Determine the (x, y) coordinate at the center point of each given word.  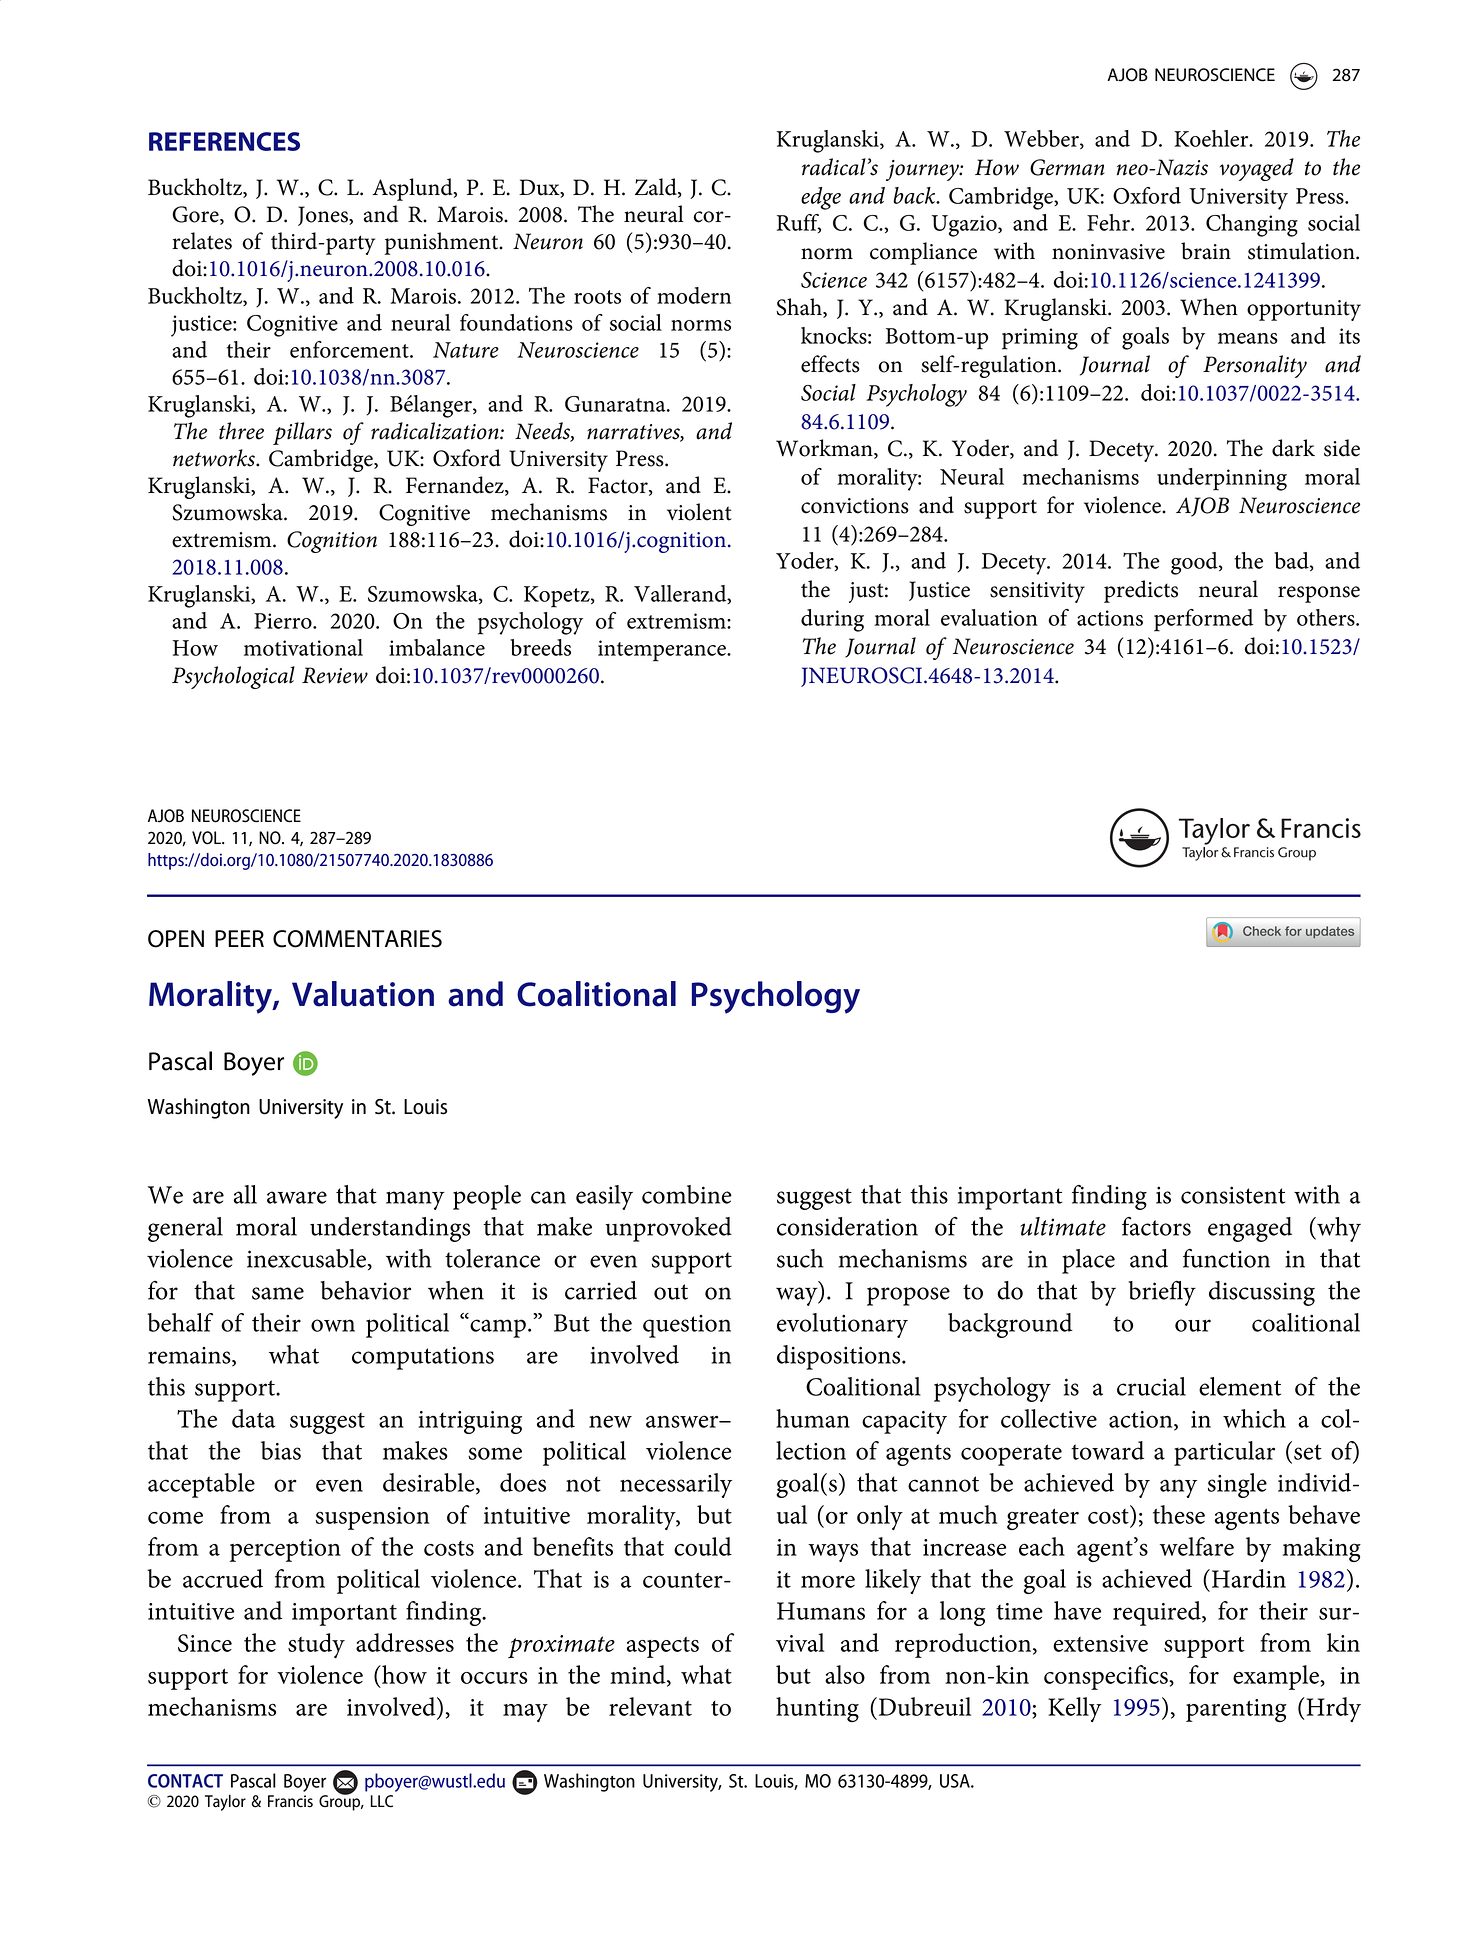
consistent (1233, 1195)
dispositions (840, 1357)
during (832, 620)
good (1195, 563)
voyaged (1257, 169)
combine (687, 1194)
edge (821, 198)
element (1240, 1386)
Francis (290, 1801)
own (333, 1325)
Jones (324, 216)
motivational (303, 647)
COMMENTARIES (357, 939)
